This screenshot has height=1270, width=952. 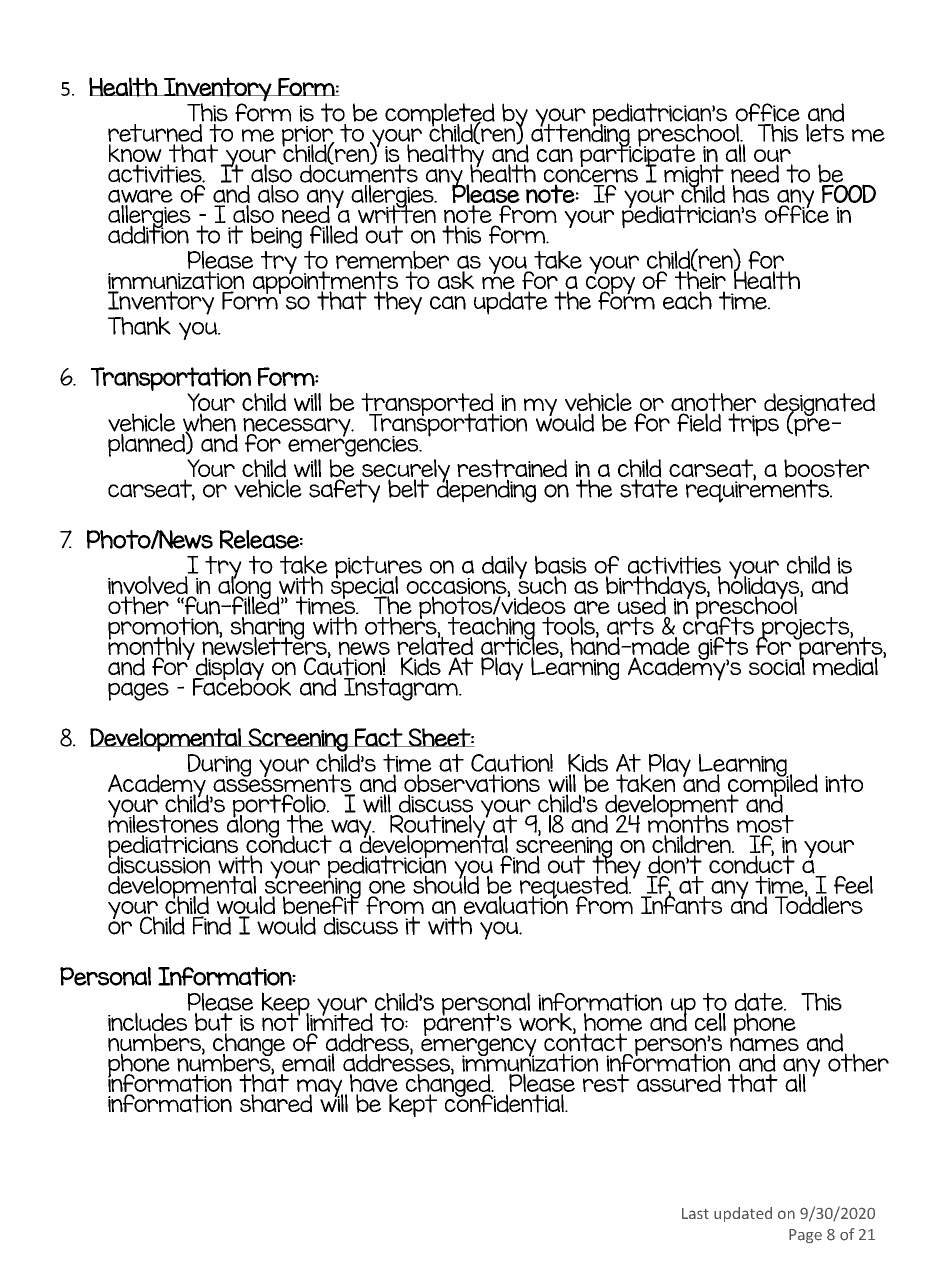 What do you see at coordinates (591, 177) in the screenshot?
I see `concerns` at bounding box center [591, 177].
